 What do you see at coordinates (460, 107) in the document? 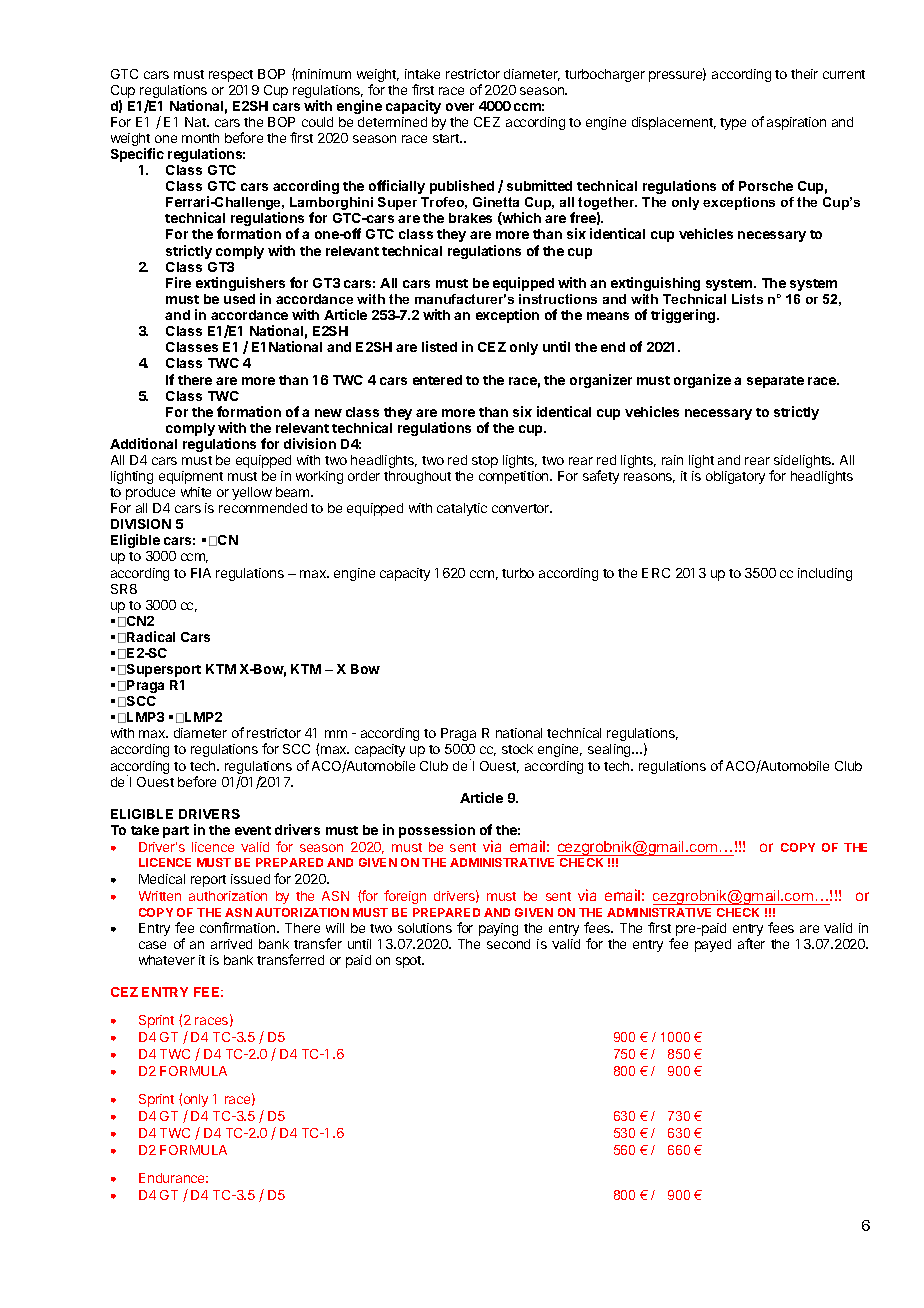
I see `over` at bounding box center [460, 107].
